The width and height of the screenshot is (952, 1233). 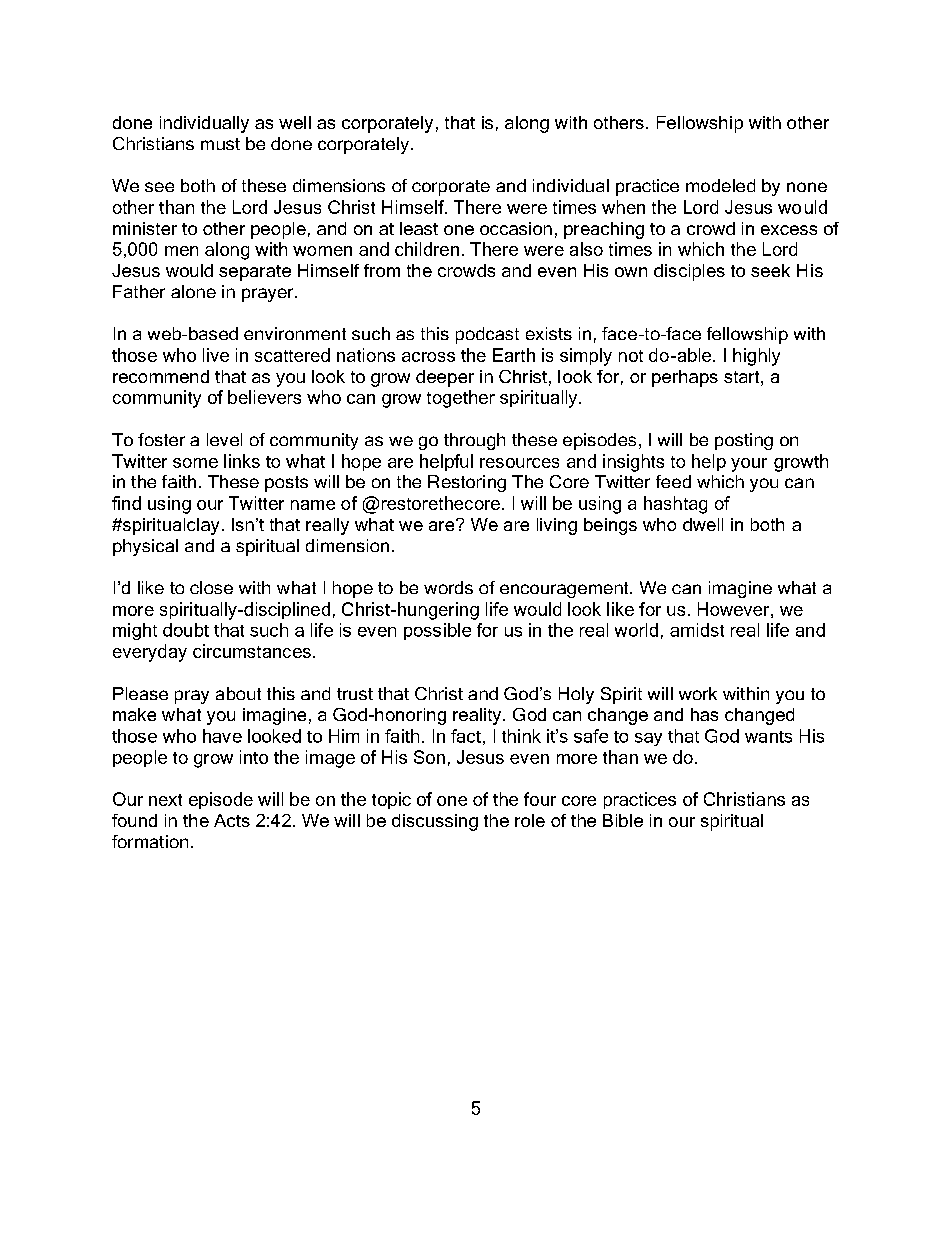 I want to click on must, so click(x=220, y=144).
